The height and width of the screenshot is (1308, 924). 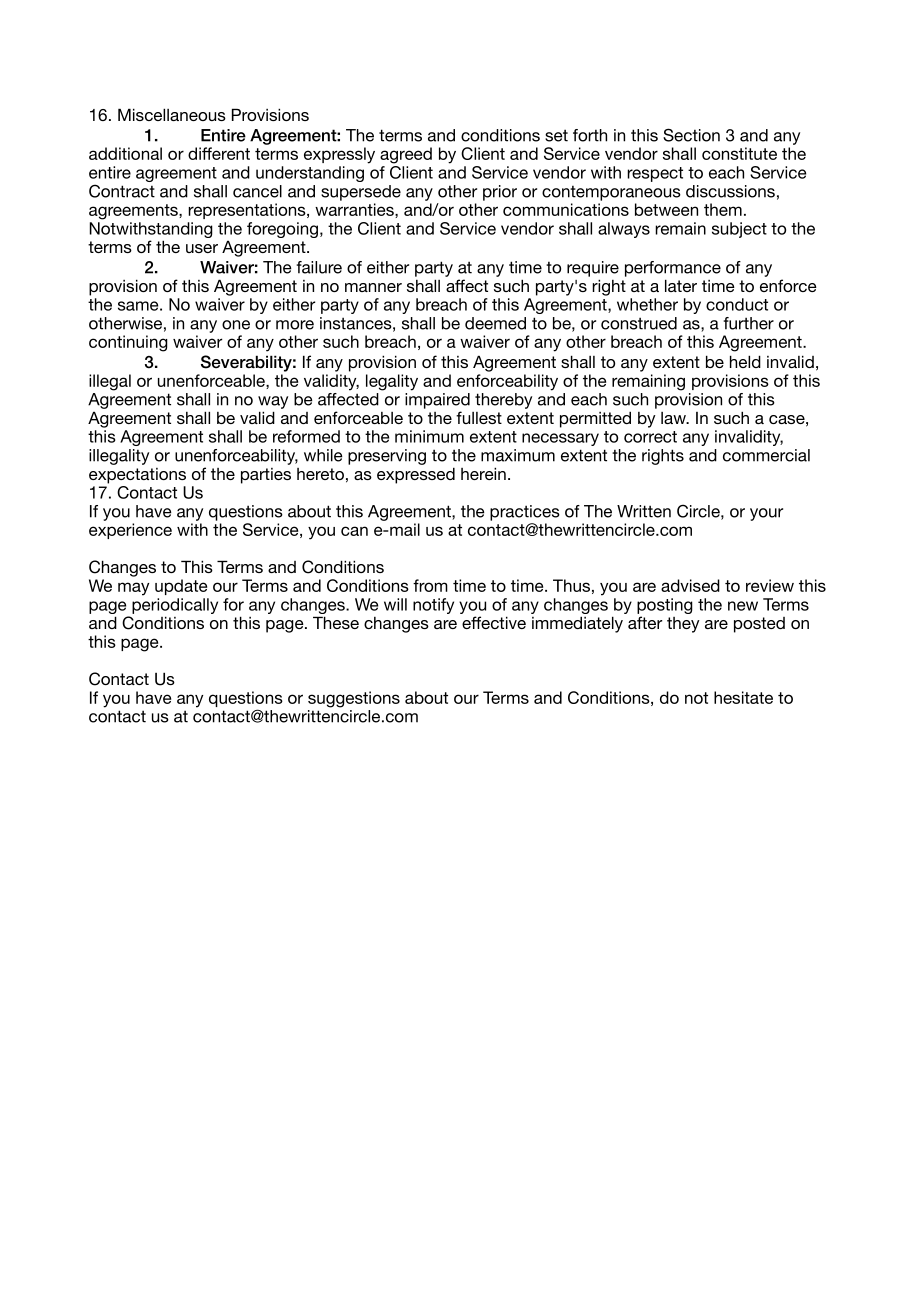 What do you see at coordinates (691, 135) in the screenshot?
I see `Section` at bounding box center [691, 135].
